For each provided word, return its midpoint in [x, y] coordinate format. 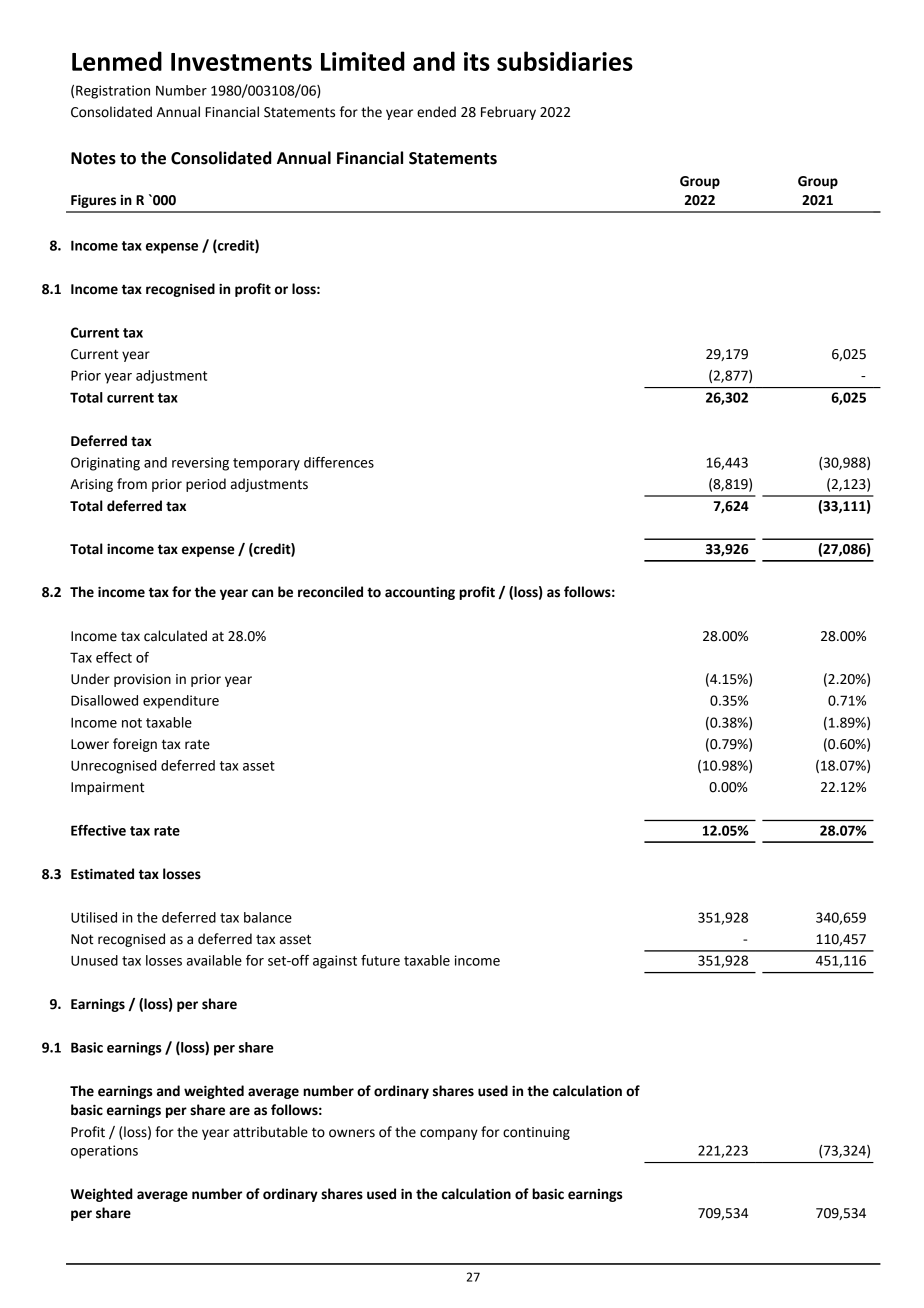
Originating [105, 464]
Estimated [102, 874]
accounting [420, 593]
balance [268, 917]
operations [104, 1152]
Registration [113, 92]
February [508, 113]
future [380, 960]
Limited [363, 61]
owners [352, 1133]
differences [339, 462]
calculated [175, 636]
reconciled [330, 592]
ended [436, 112]
